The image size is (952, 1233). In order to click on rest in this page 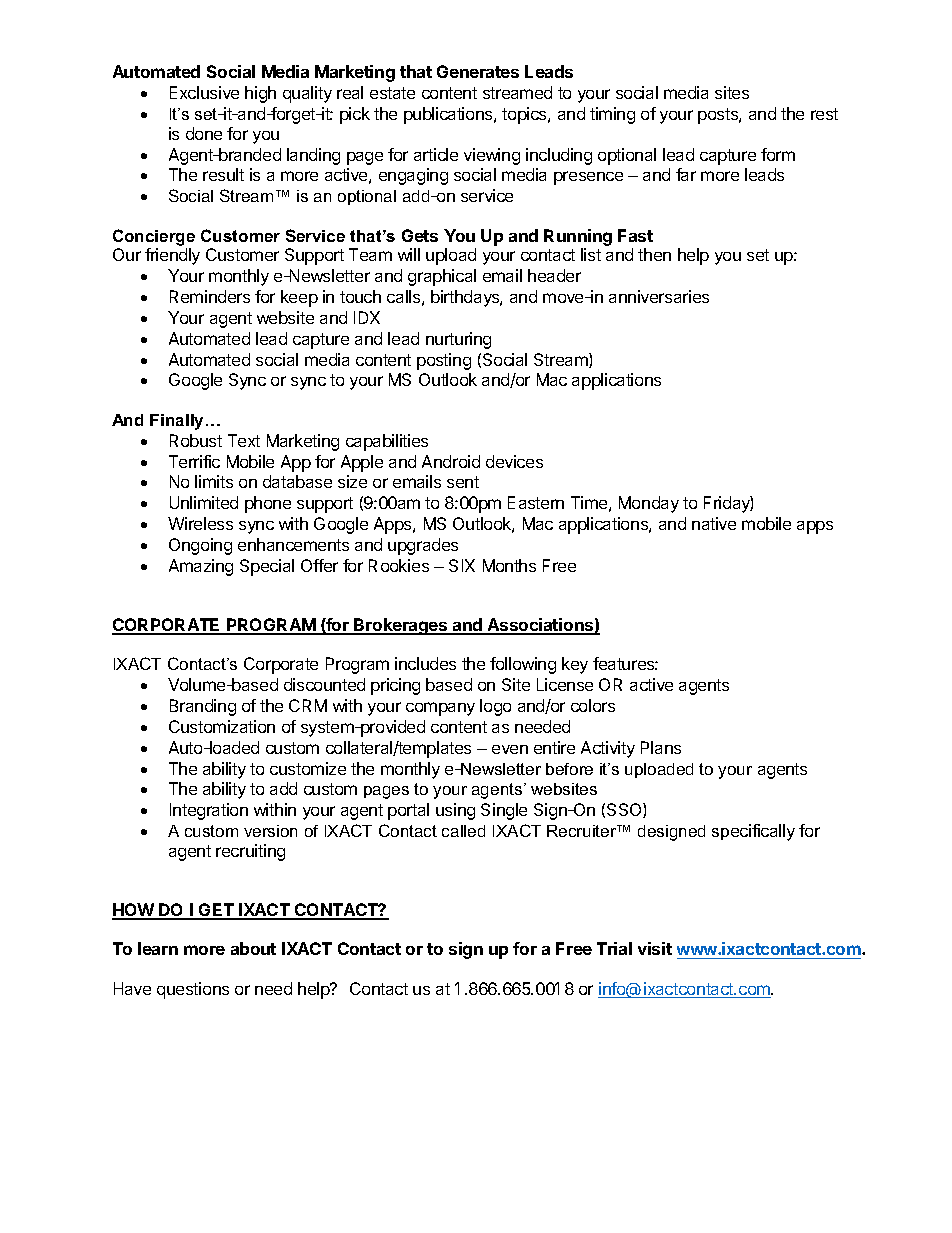, I will do `click(824, 114)`.
